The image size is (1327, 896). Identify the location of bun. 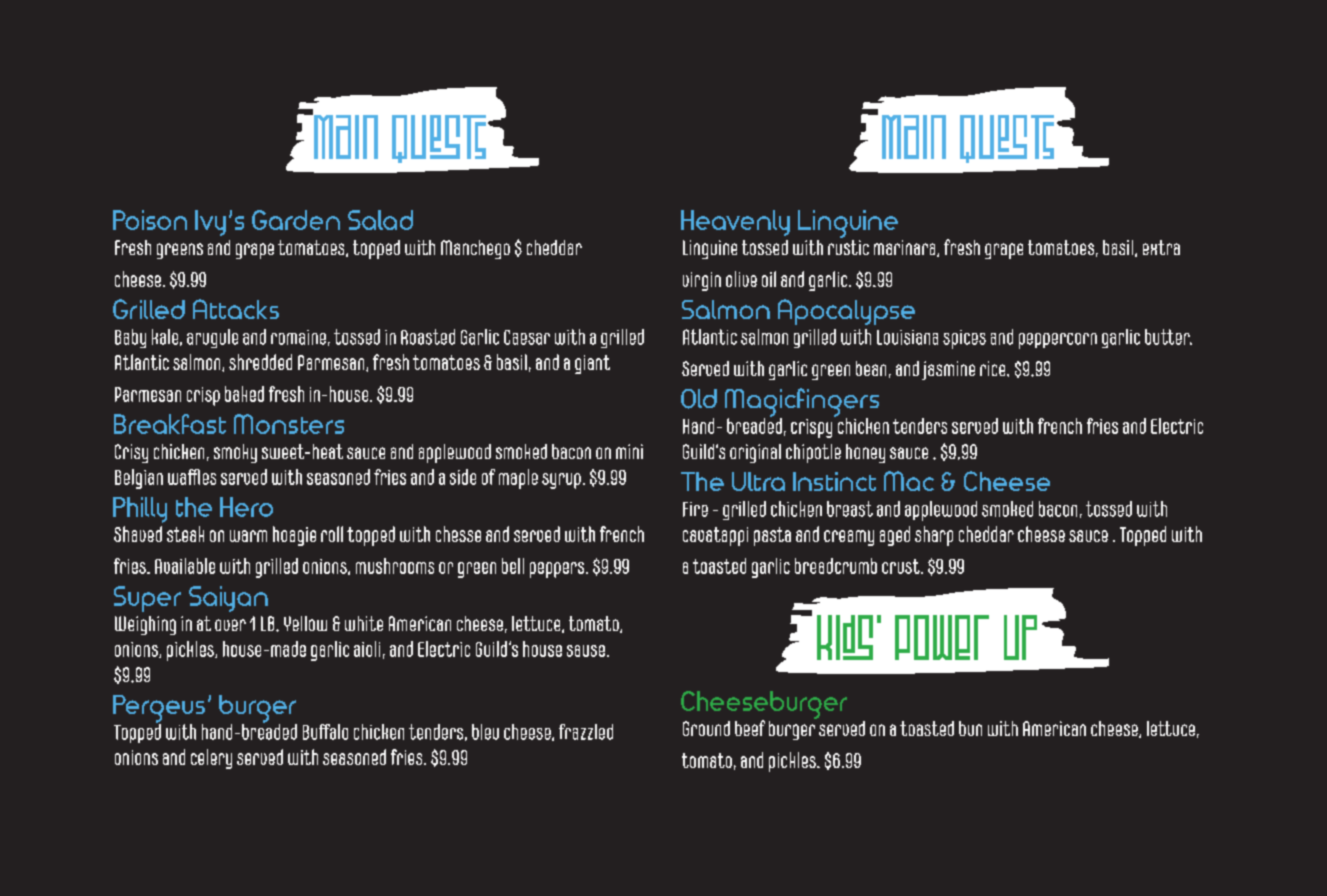
(970, 728).
